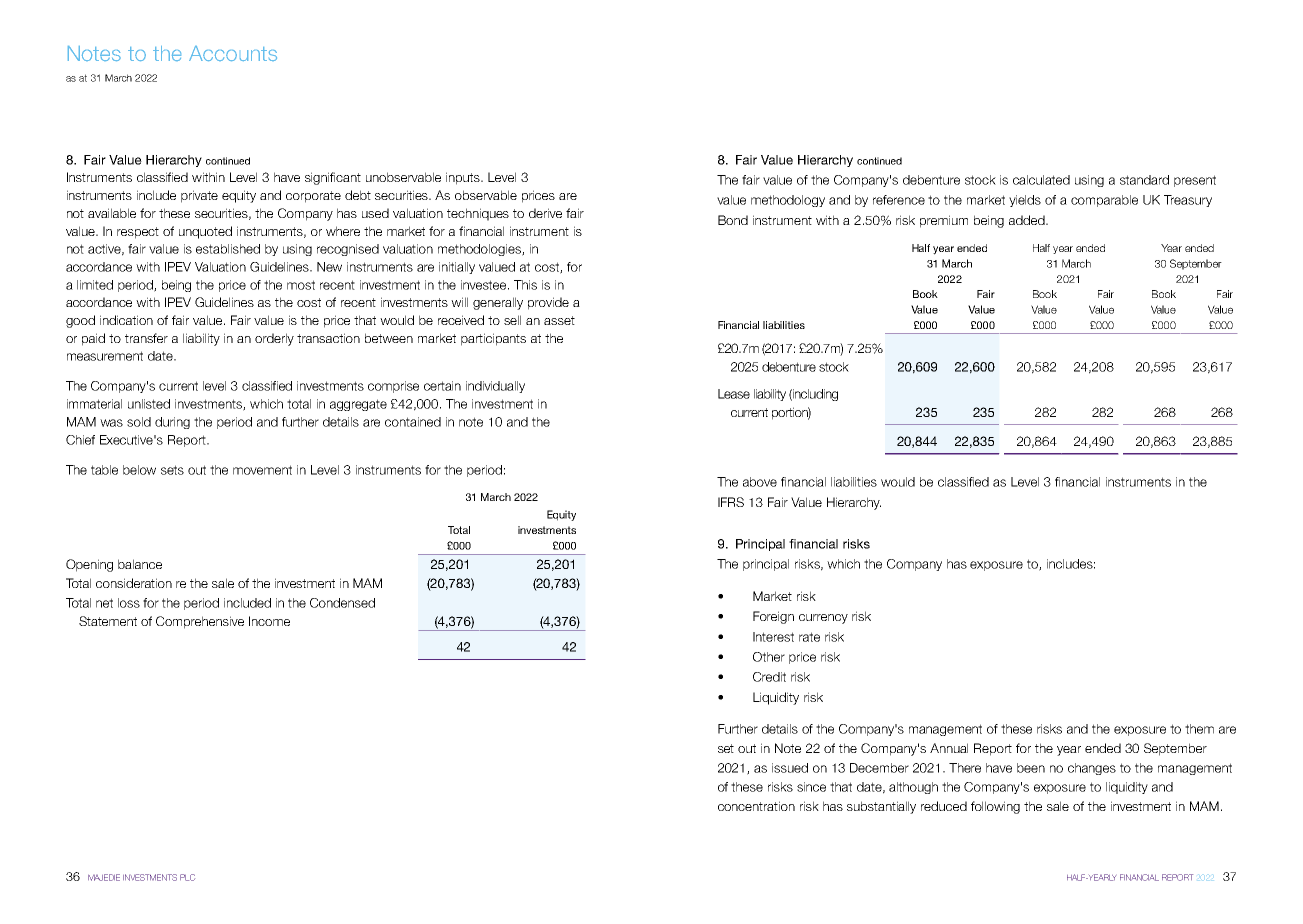 The image size is (1303, 924). What do you see at coordinates (1041, 180) in the document?
I see `calculated` at bounding box center [1041, 180].
